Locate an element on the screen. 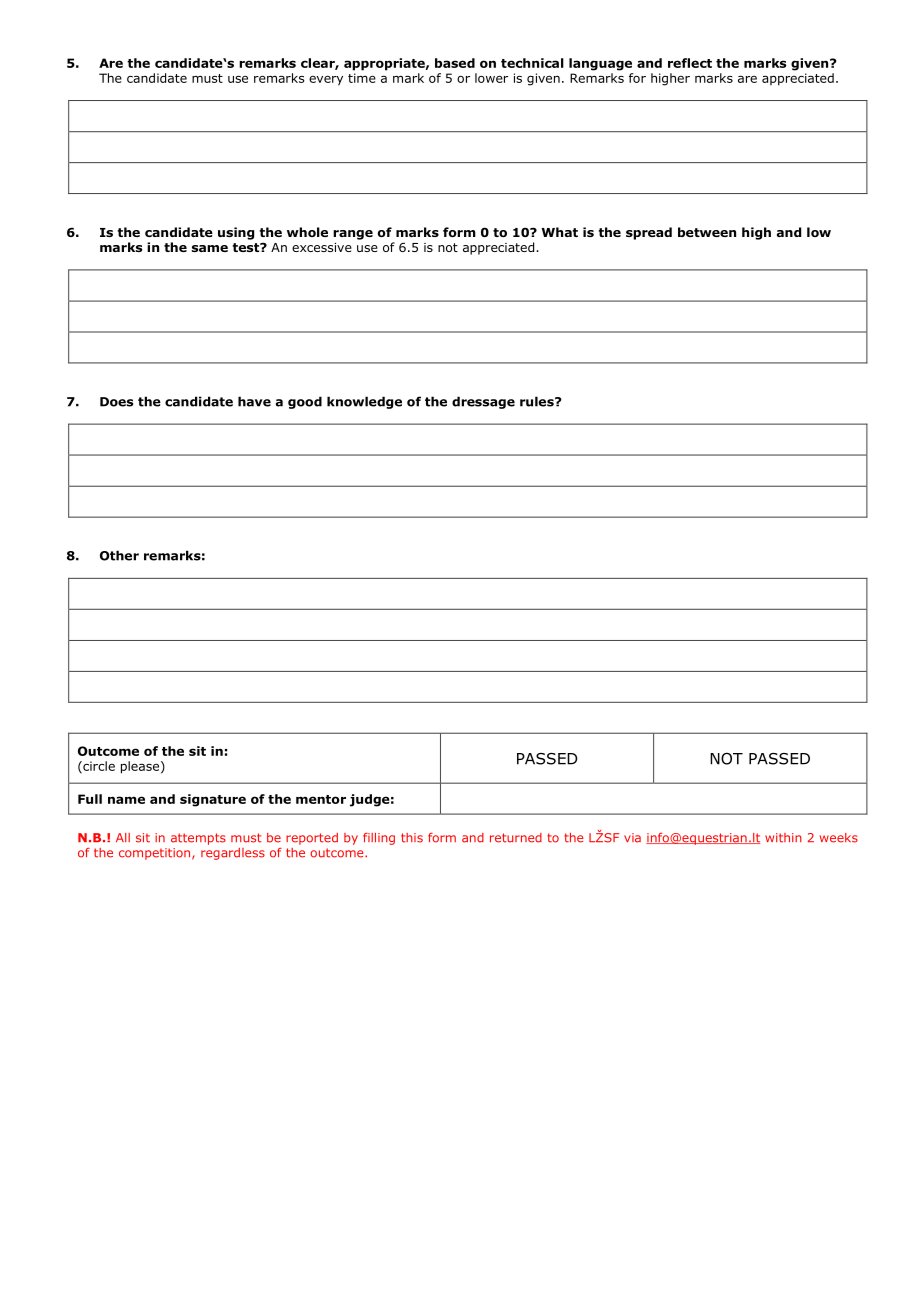  within is located at coordinates (783, 838).
